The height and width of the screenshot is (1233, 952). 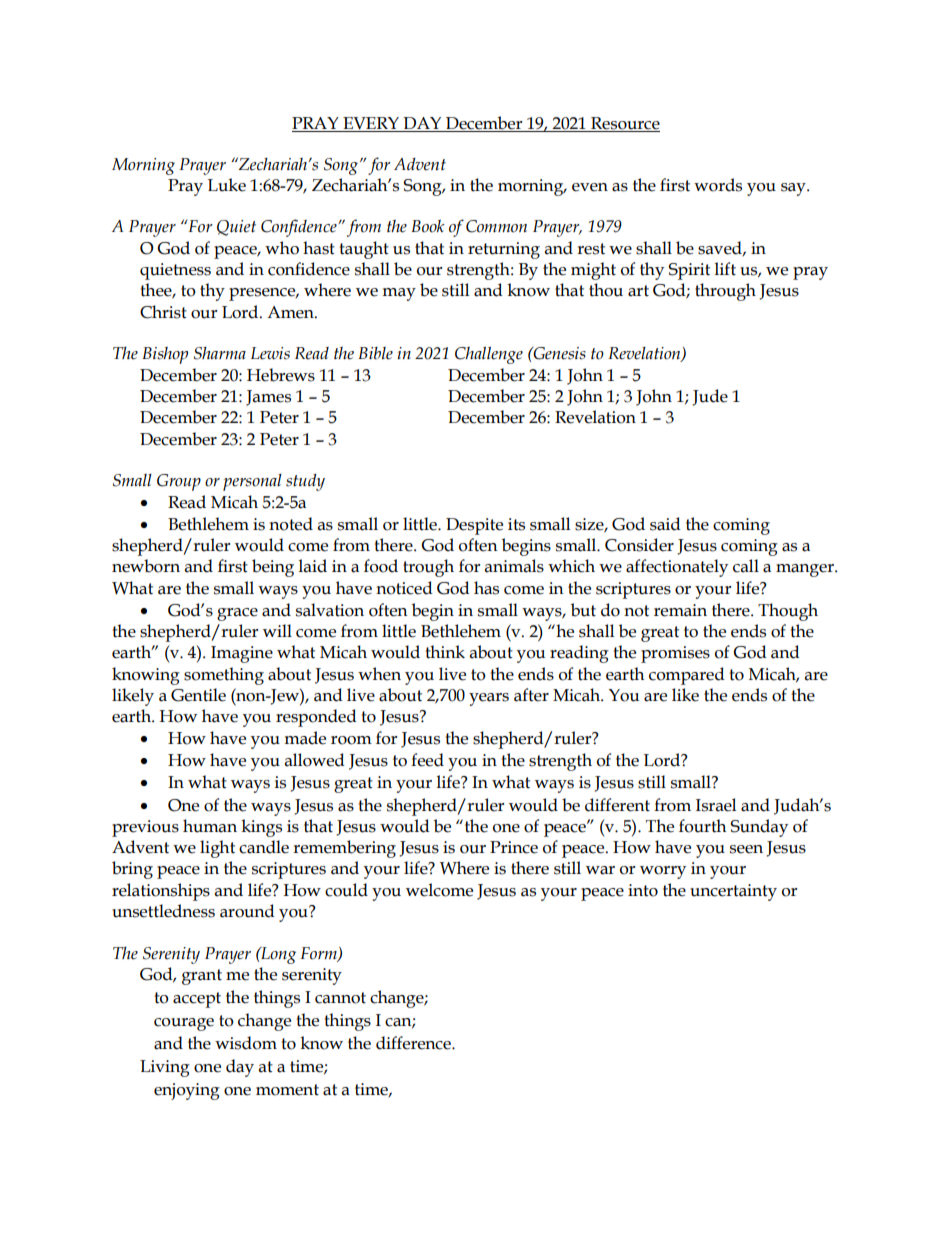 What do you see at coordinates (371, 123) in the screenshot?
I see `EVERY` at bounding box center [371, 123].
